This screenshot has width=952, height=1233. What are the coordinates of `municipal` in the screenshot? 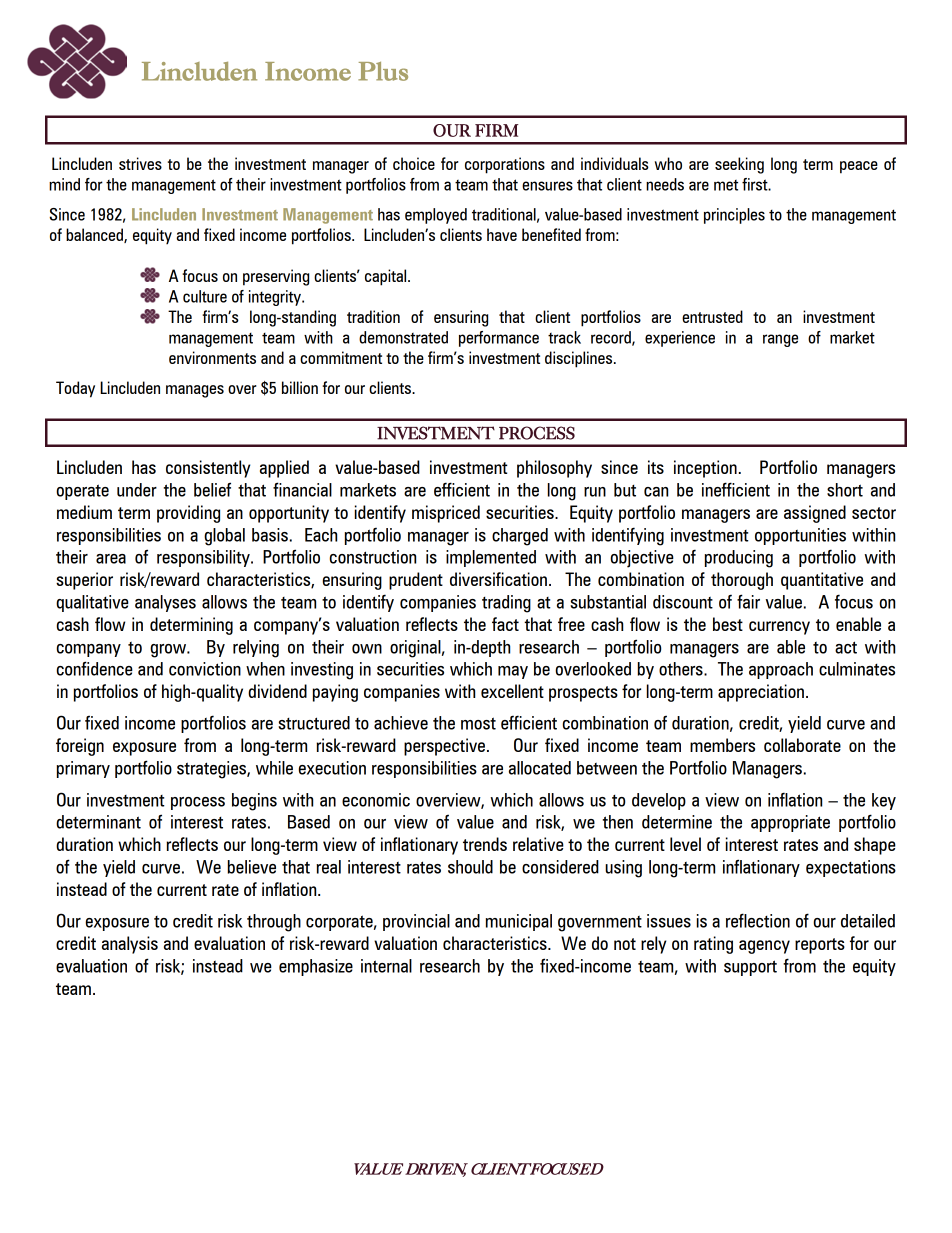 It's located at (519, 922).
